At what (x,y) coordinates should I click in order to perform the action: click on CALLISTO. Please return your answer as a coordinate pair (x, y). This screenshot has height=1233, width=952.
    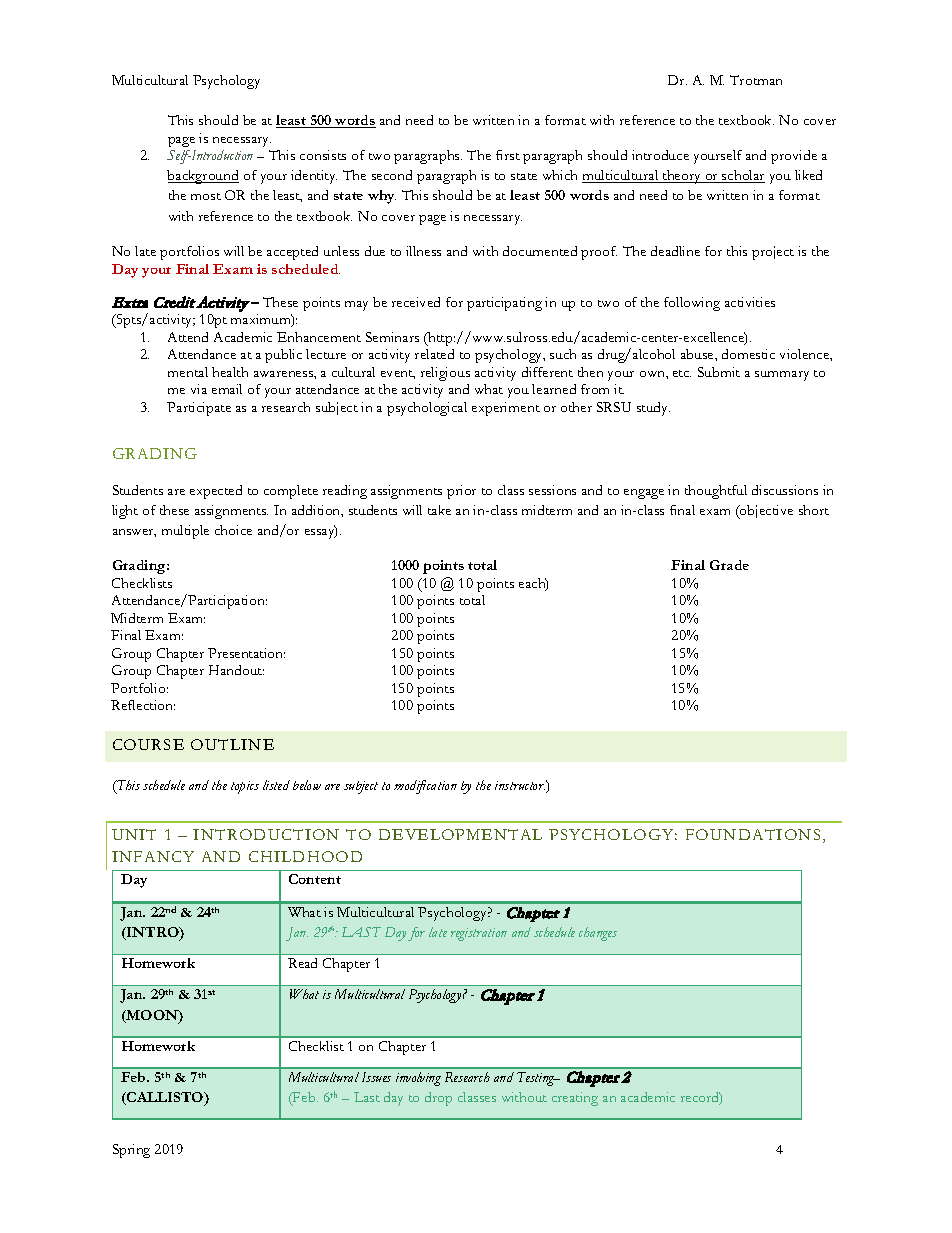
    Looking at the image, I should click on (165, 1098).
